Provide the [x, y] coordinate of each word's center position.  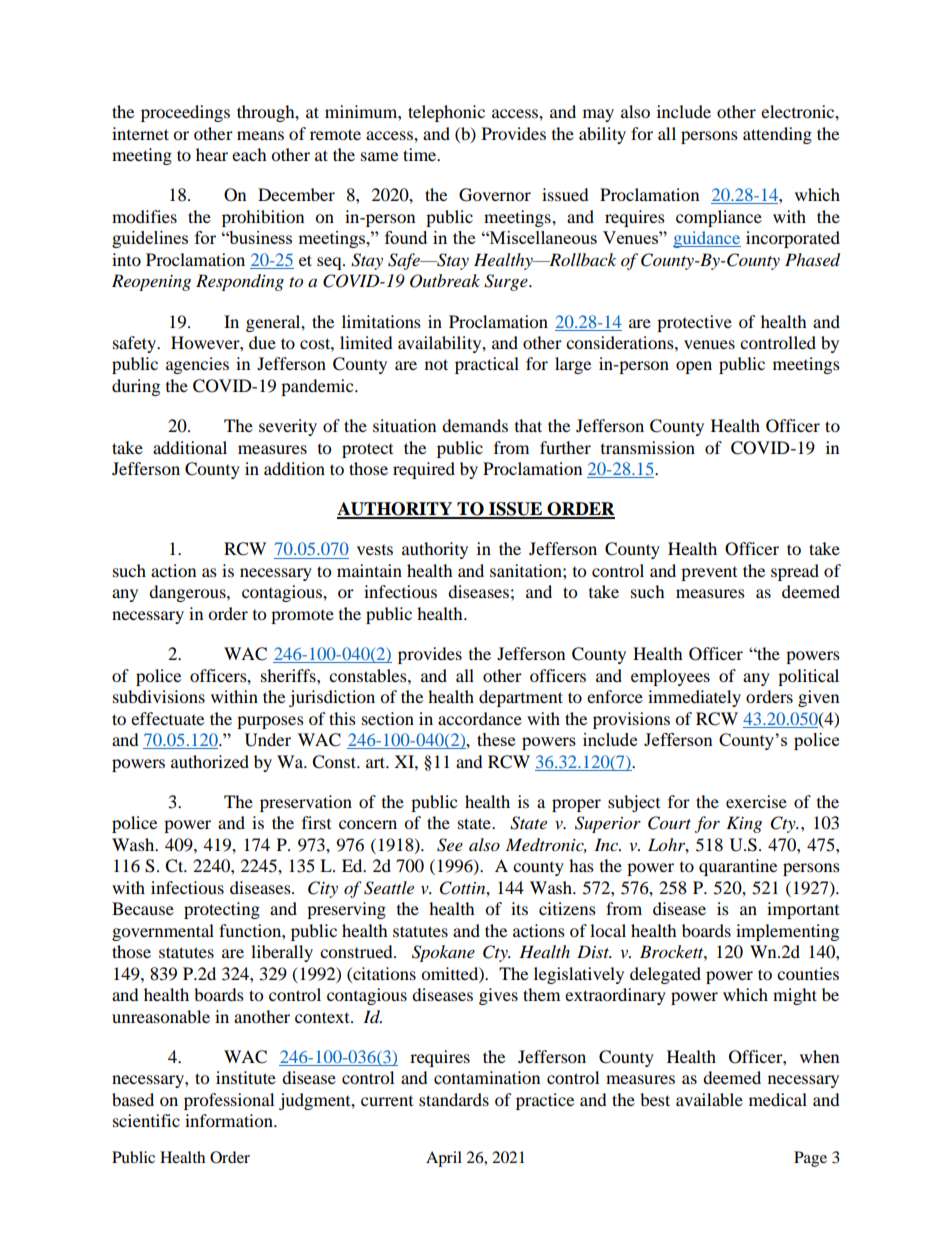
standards [454, 1099]
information [230, 1120]
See [450, 845]
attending [777, 135]
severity [288, 427]
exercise [756, 801]
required [424, 470]
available [709, 1099]
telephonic [446, 113]
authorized [210, 761]
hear [212, 154]
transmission [648, 447]
